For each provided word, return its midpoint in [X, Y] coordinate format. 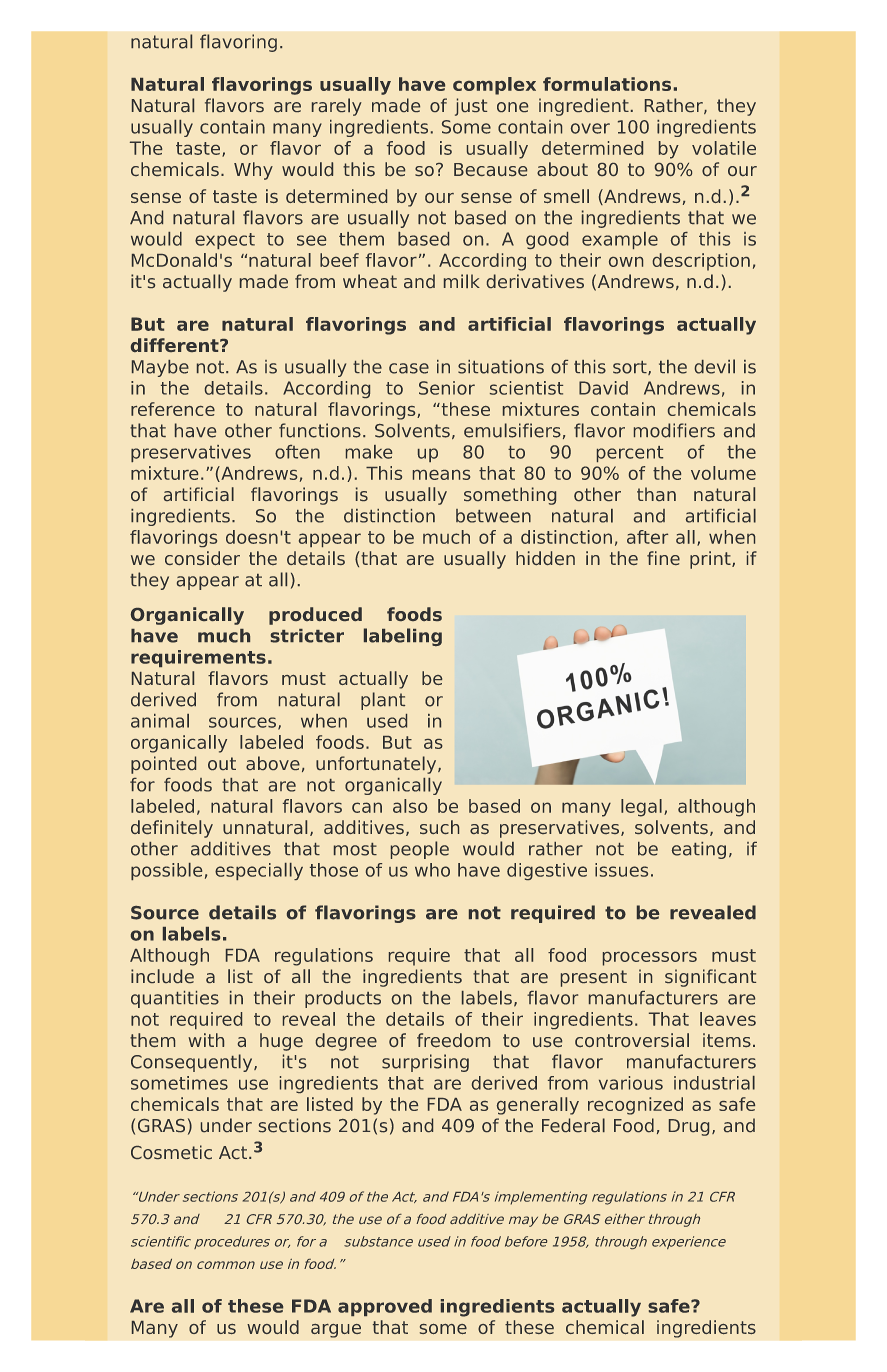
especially [259, 871]
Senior [447, 388]
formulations [607, 84]
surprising [425, 1063]
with [206, 1040]
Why [253, 171]
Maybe [160, 368]
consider [202, 558]
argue [336, 1331]
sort [631, 368]
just [471, 107]
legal [641, 808]
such [439, 827]
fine [663, 558]
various [631, 1083]
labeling [403, 637]
